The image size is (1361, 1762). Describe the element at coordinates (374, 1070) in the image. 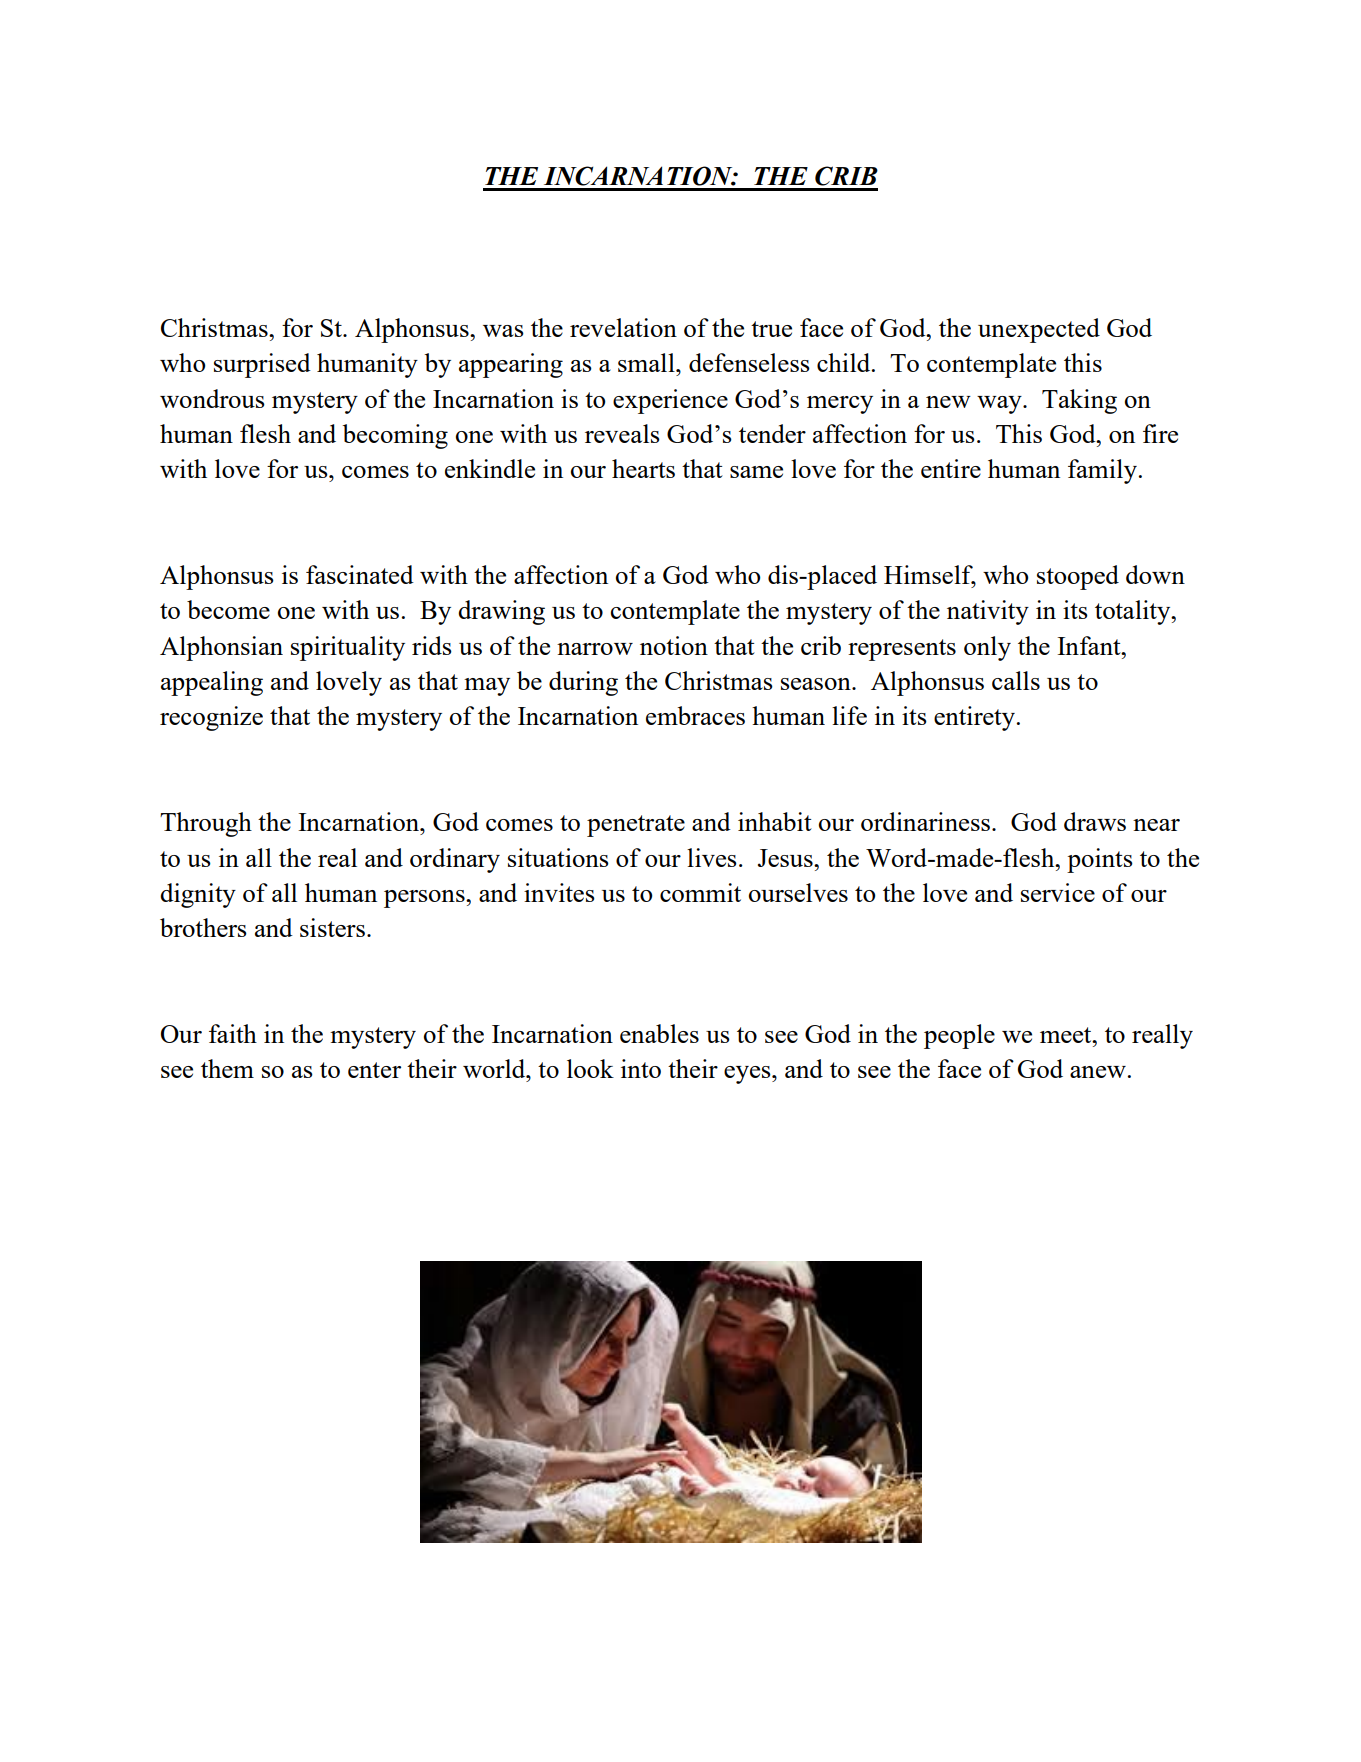

I see `enter` at that location.
